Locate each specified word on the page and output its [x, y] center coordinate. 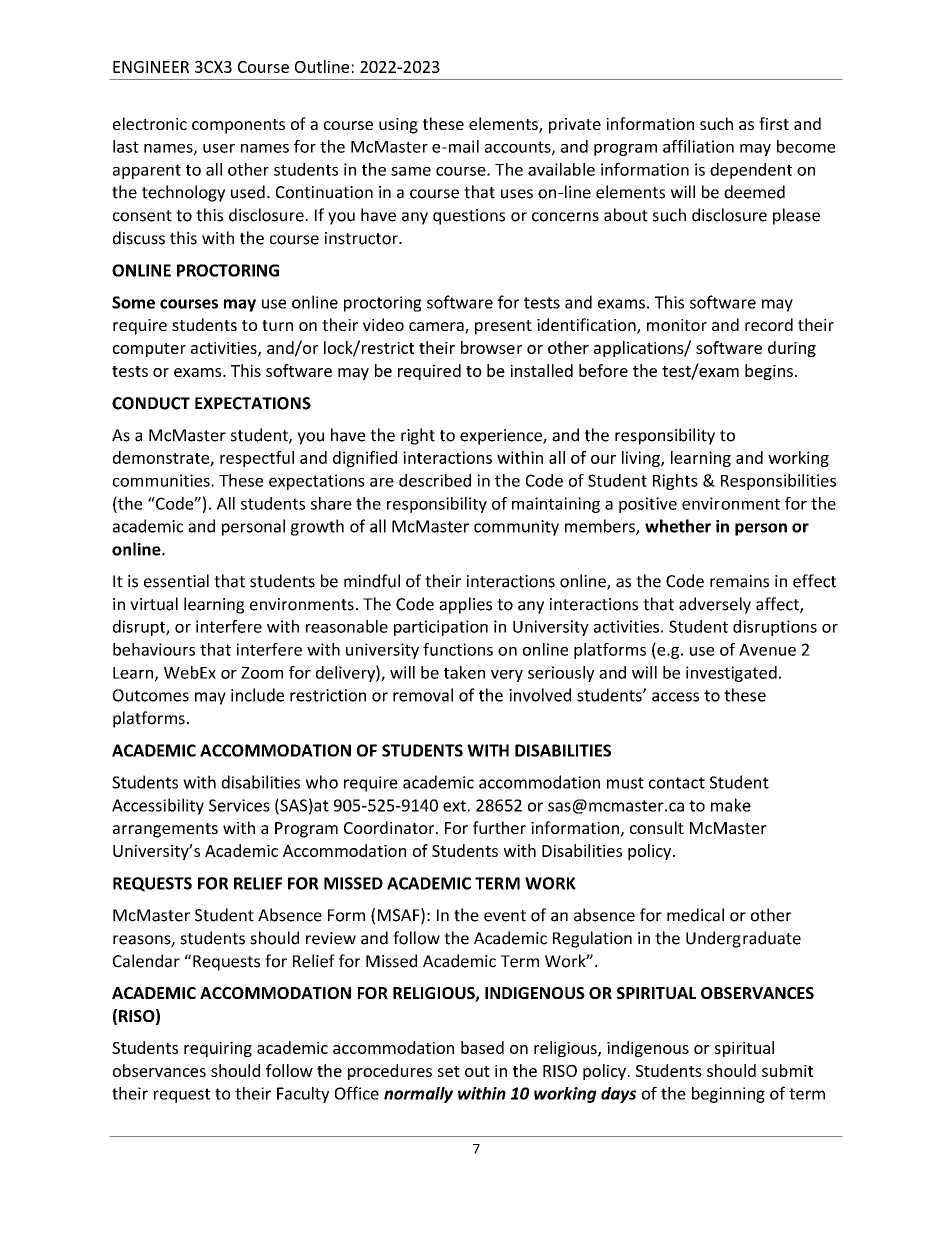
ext [454, 806]
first [774, 123]
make [731, 805]
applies [465, 605]
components [238, 126]
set [449, 1071]
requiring [218, 1049]
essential [176, 581]
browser [491, 347]
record [769, 324]
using [398, 126]
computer [149, 350]
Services [239, 805]
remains [739, 581]
